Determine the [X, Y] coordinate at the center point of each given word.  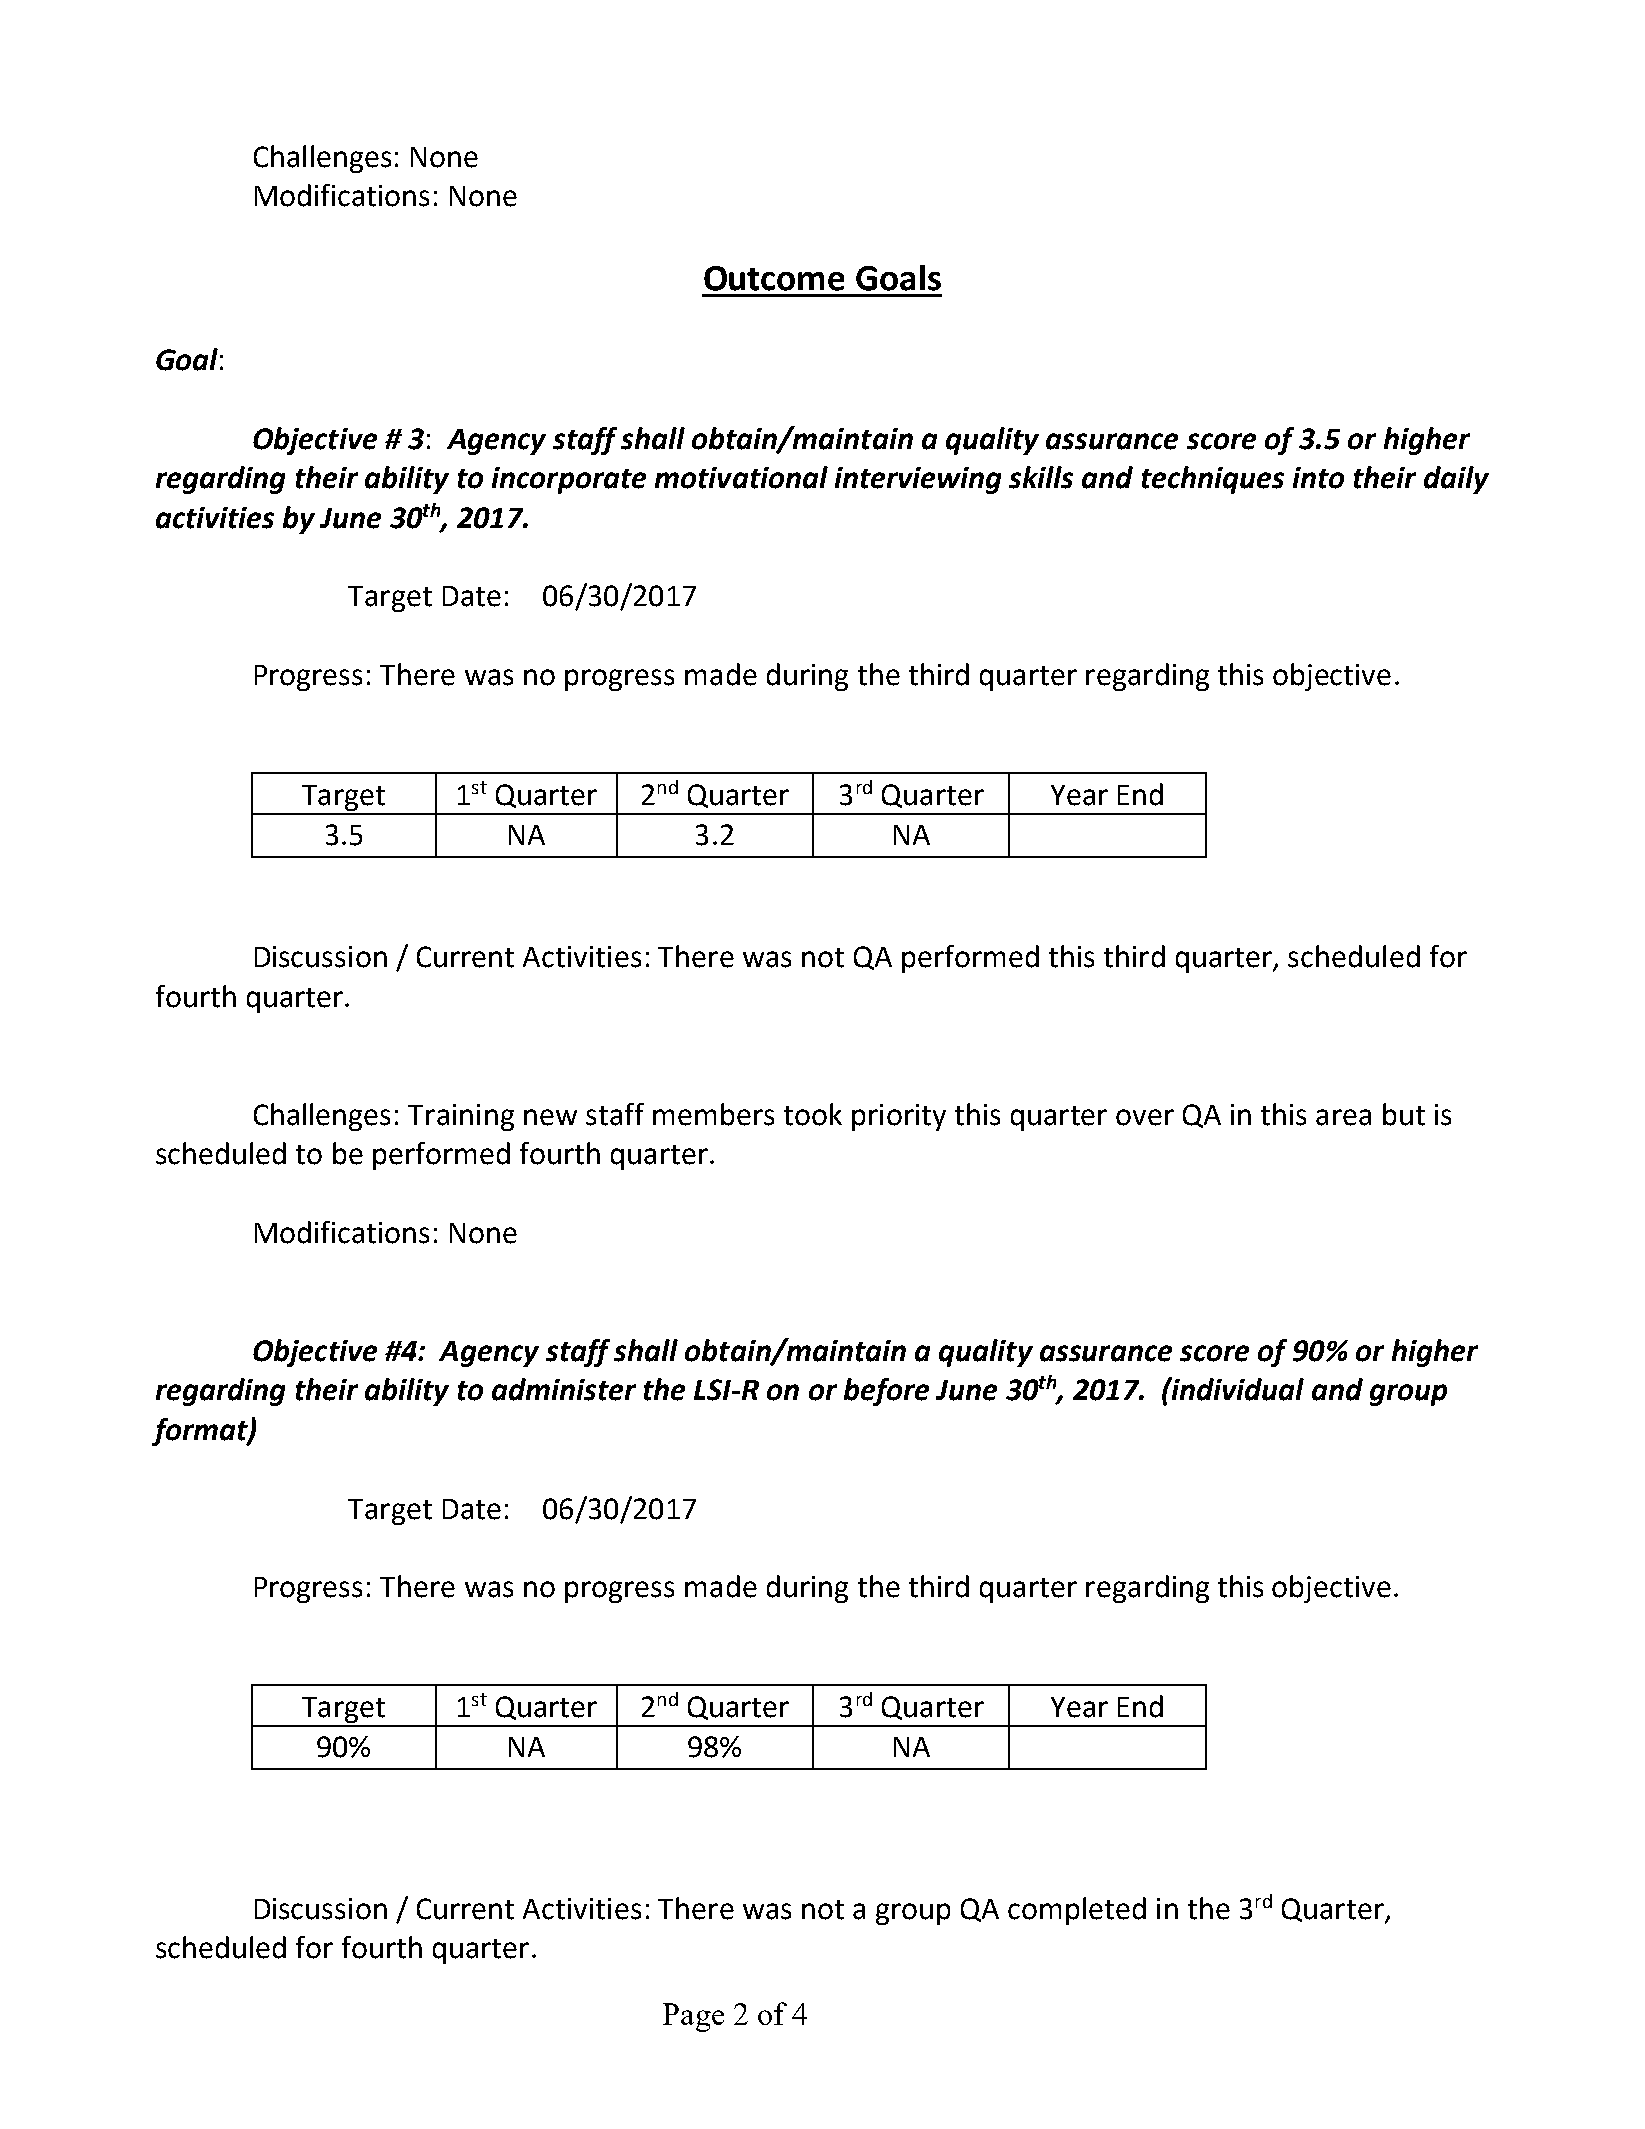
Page [693, 2017]
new [550, 1117]
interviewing [918, 480]
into [1318, 478]
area [1343, 1117]
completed [1077, 1911]
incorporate [569, 480]
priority [899, 1117]
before [886, 1392]
